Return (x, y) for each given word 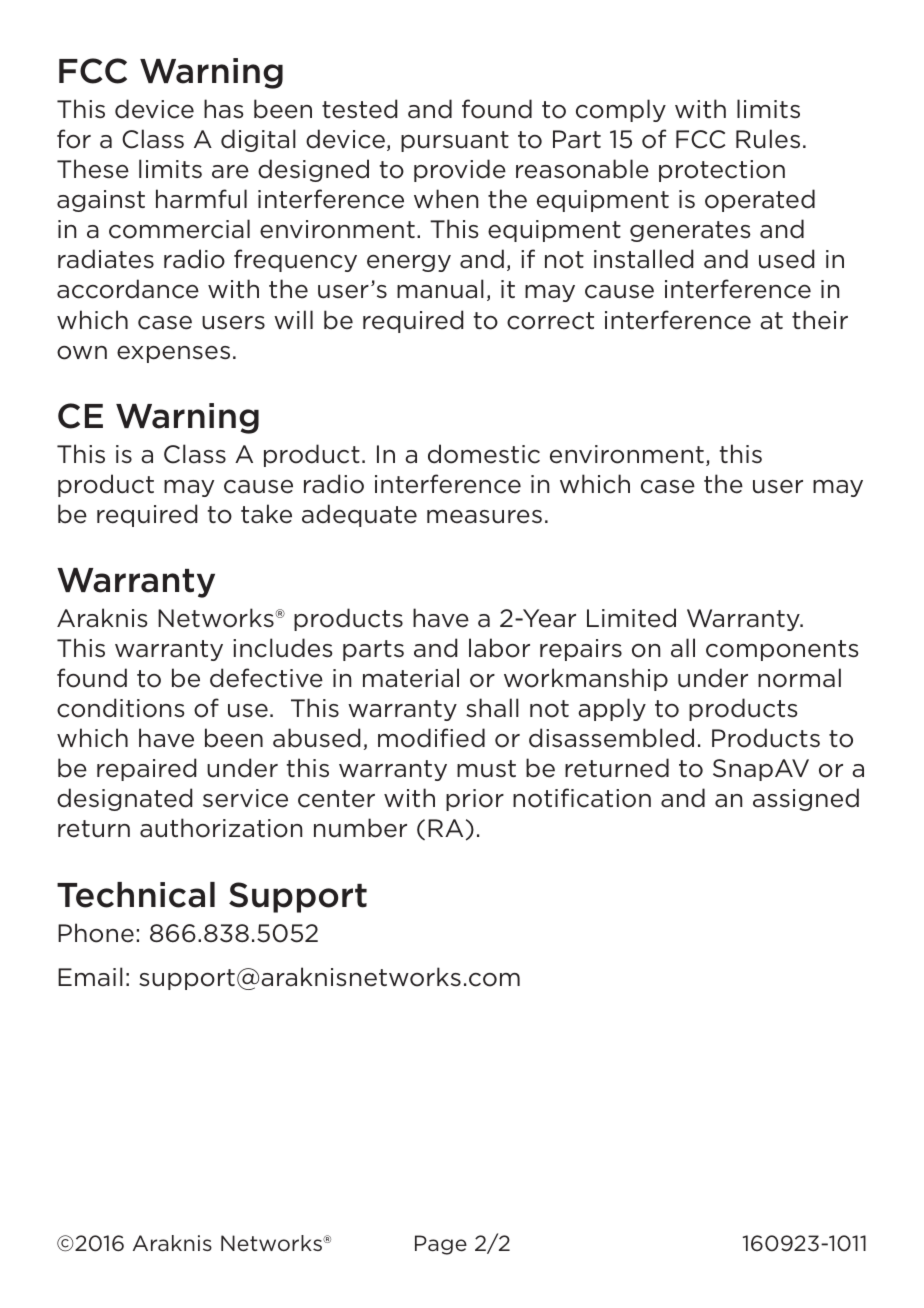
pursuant (455, 141)
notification (582, 798)
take (266, 514)
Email (90, 977)
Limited (631, 618)
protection (722, 171)
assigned (806, 799)
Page (441, 1245)
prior (475, 800)
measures (484, 517)
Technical (136, 895)
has (224, 109)
